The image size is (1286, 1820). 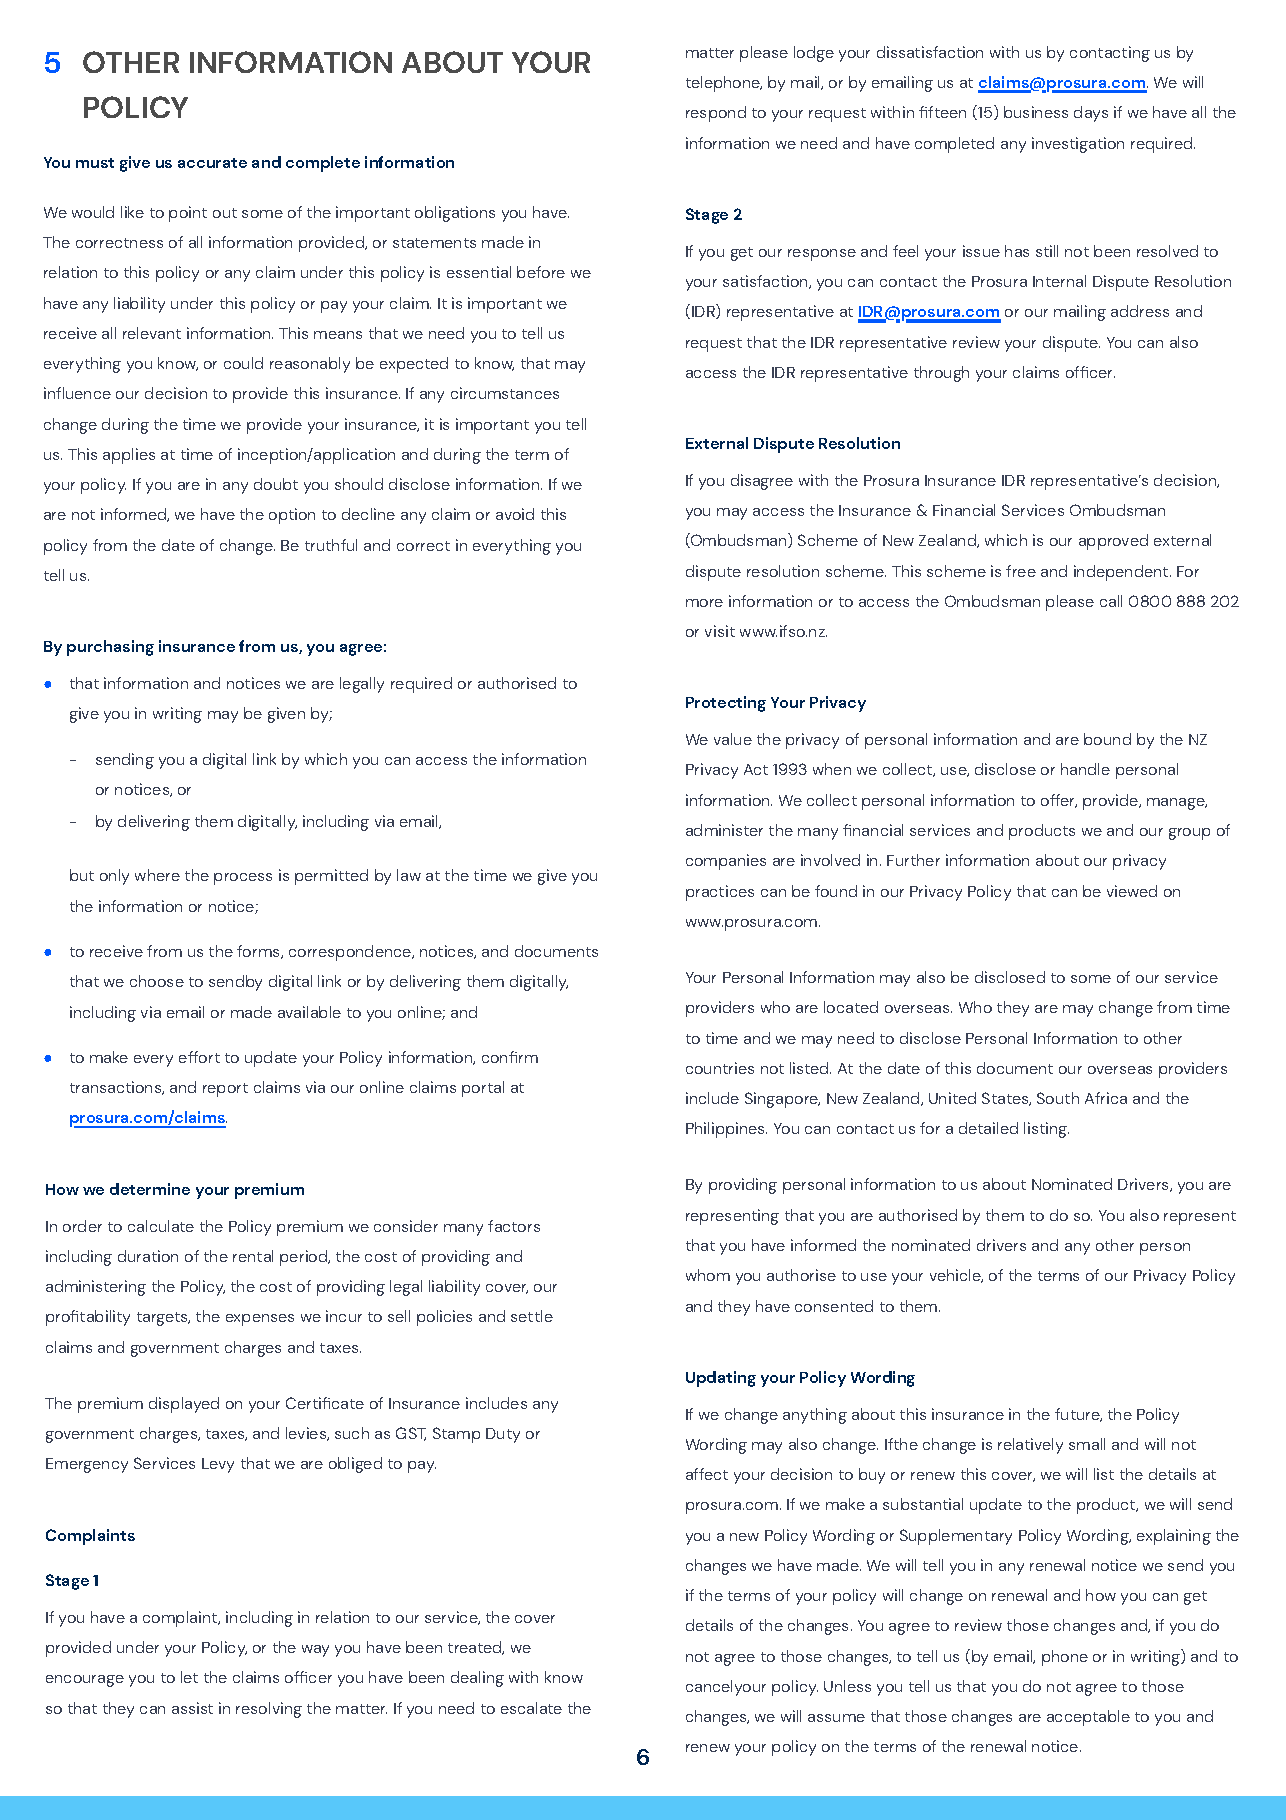 I want to click on lodge, so click(x=814, y=54).
